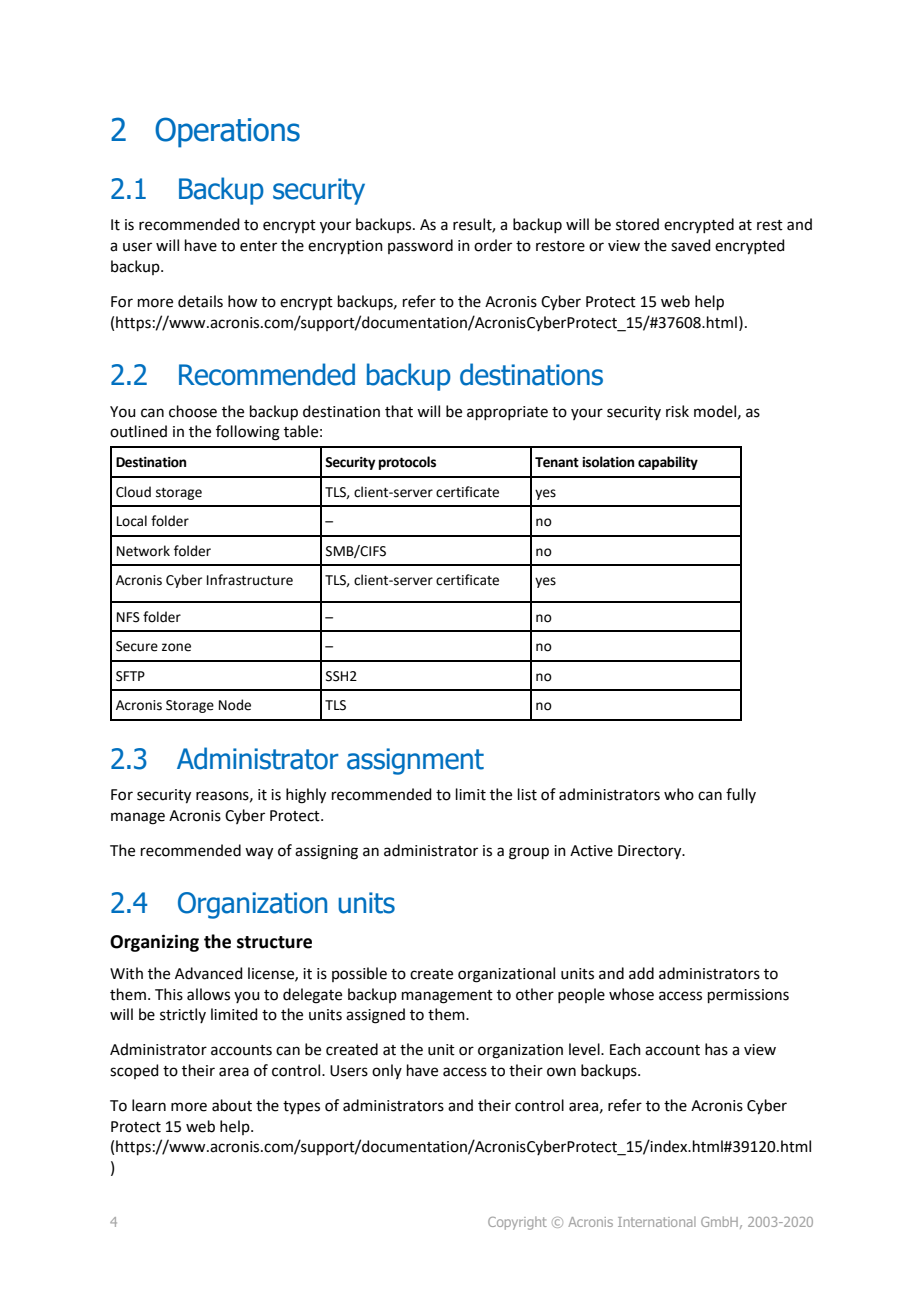 Image resolution: width=924 pixels, height=1307 pixels. What do you see at coordinates (133, 492) in the screenshot?
I see `Cloud` at bounding box center [133, 492].
